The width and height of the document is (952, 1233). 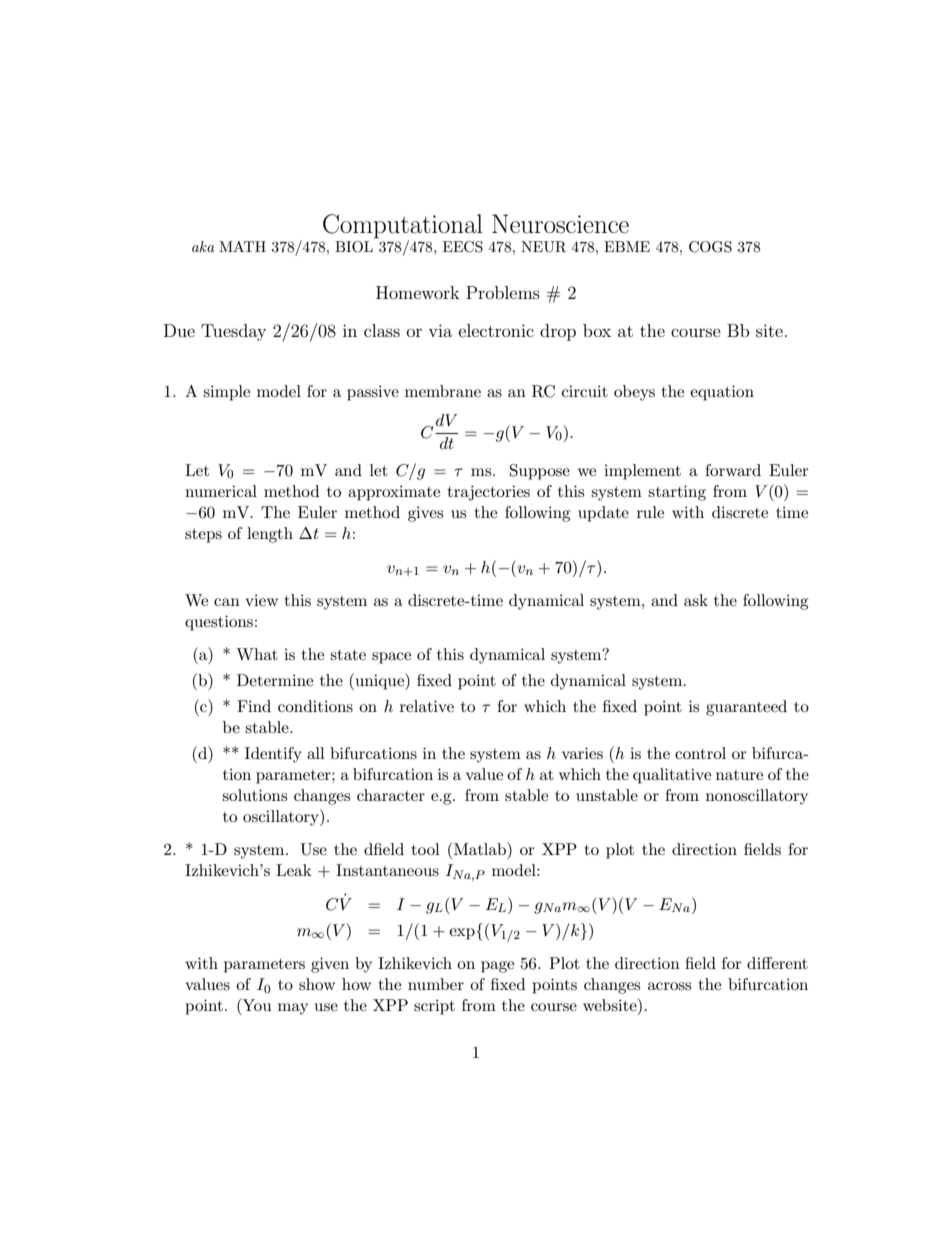 What do you see at coordinates (242, 246) in the document?
I see `MATH` at bounding box center [242, 246].
